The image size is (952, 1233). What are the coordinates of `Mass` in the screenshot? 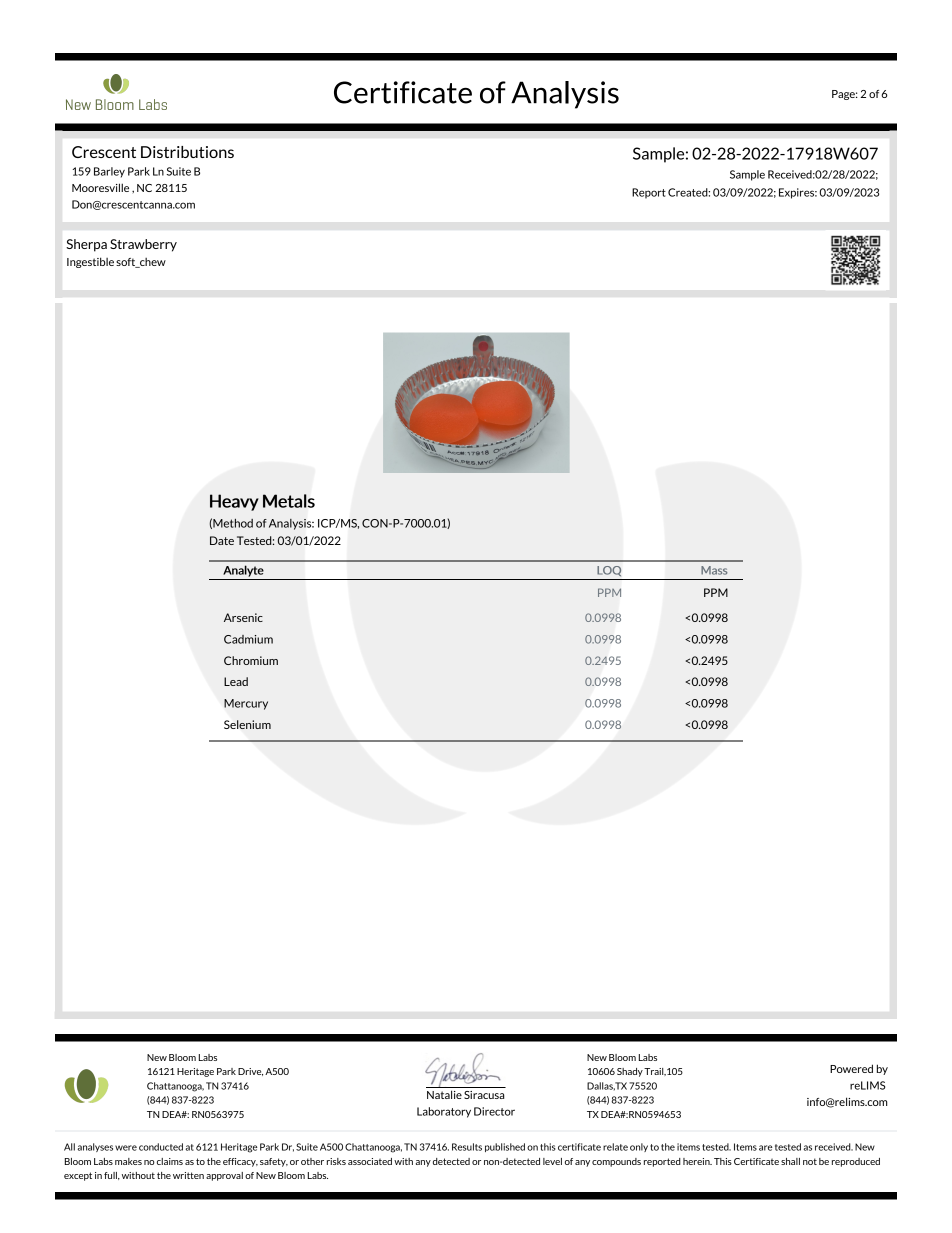 It's located at (714, 570).
